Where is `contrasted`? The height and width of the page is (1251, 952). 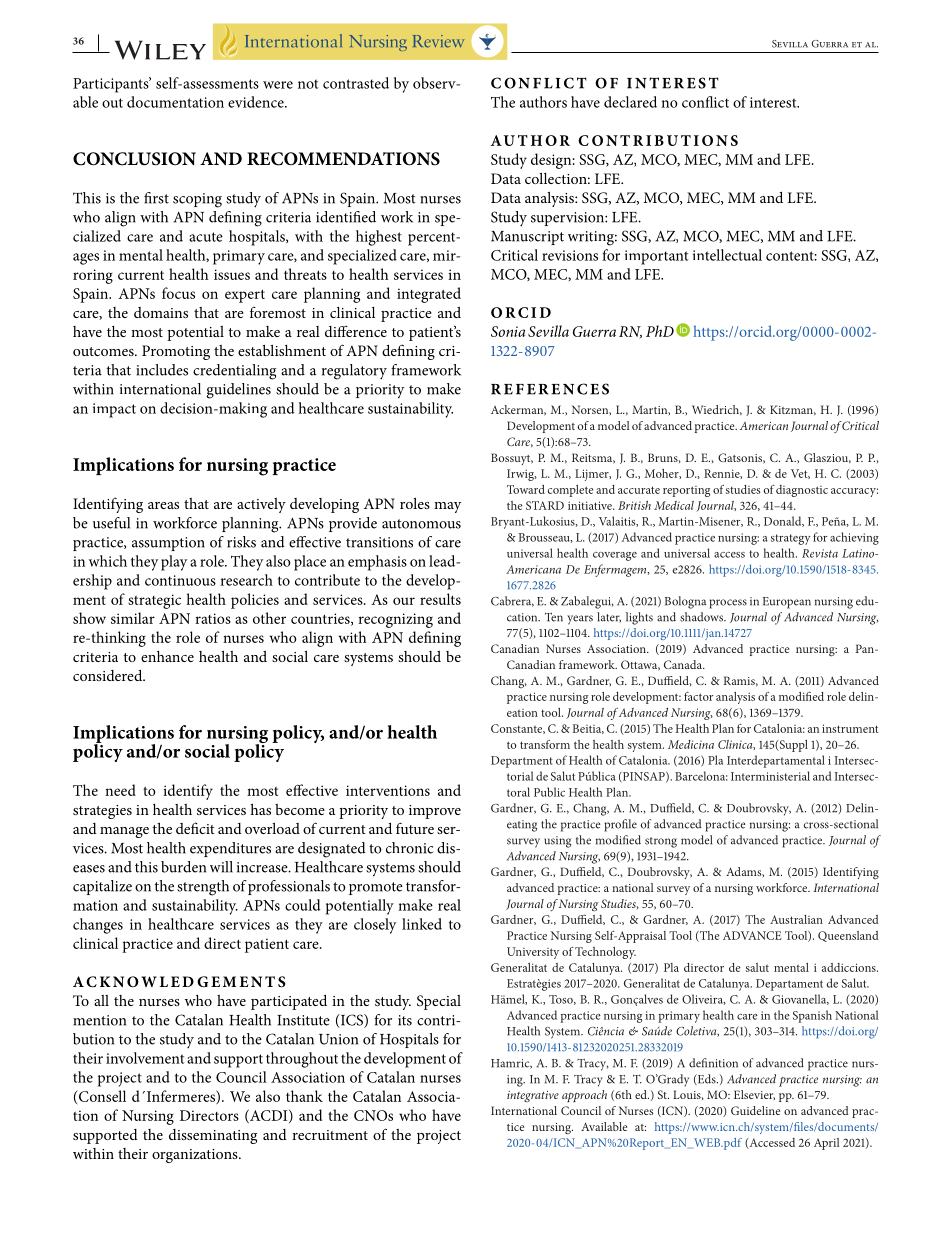
contrasted is located at coordinates (356, 83).
